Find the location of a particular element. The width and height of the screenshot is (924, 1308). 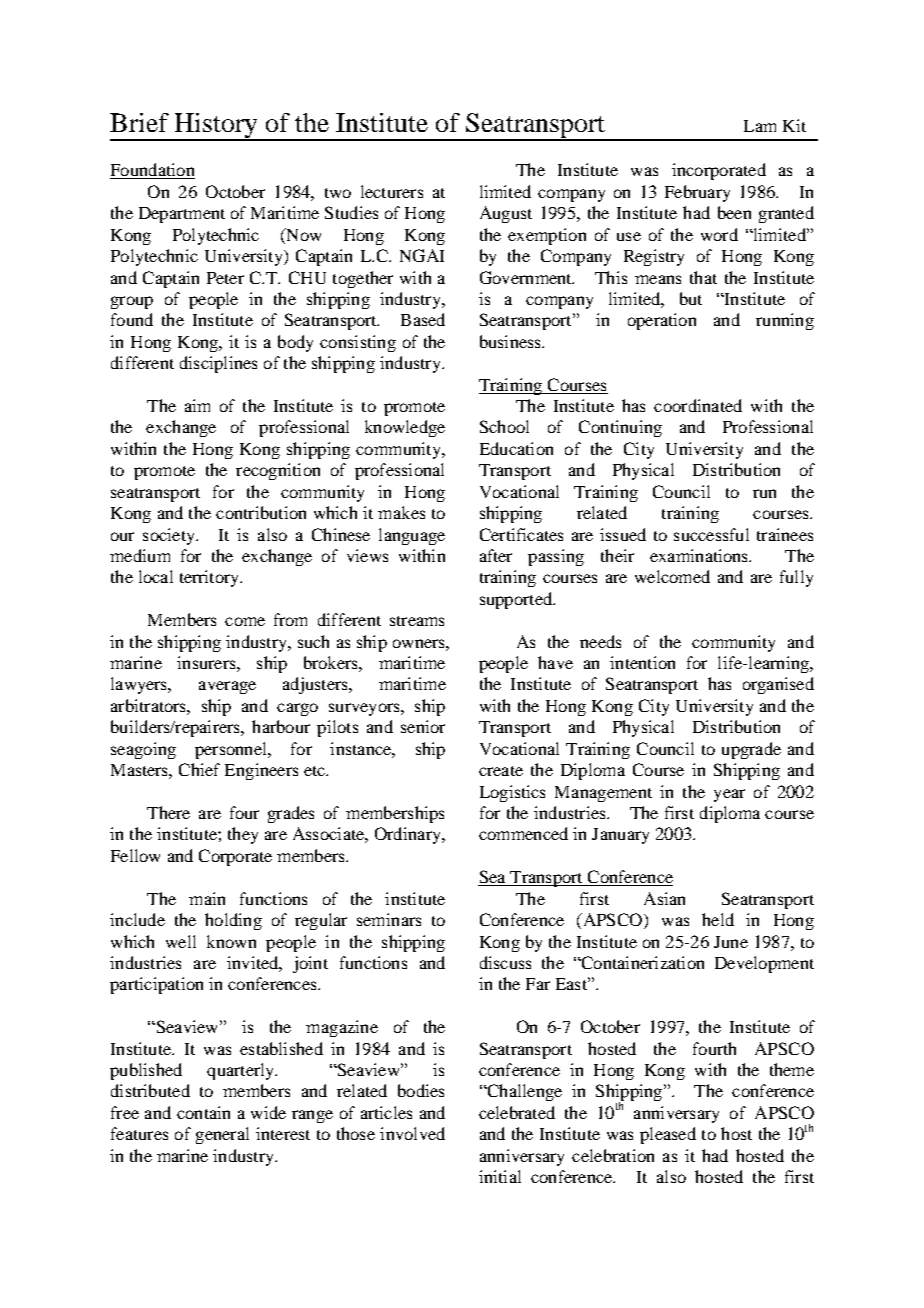

History is located at coordinates (216, 126).
